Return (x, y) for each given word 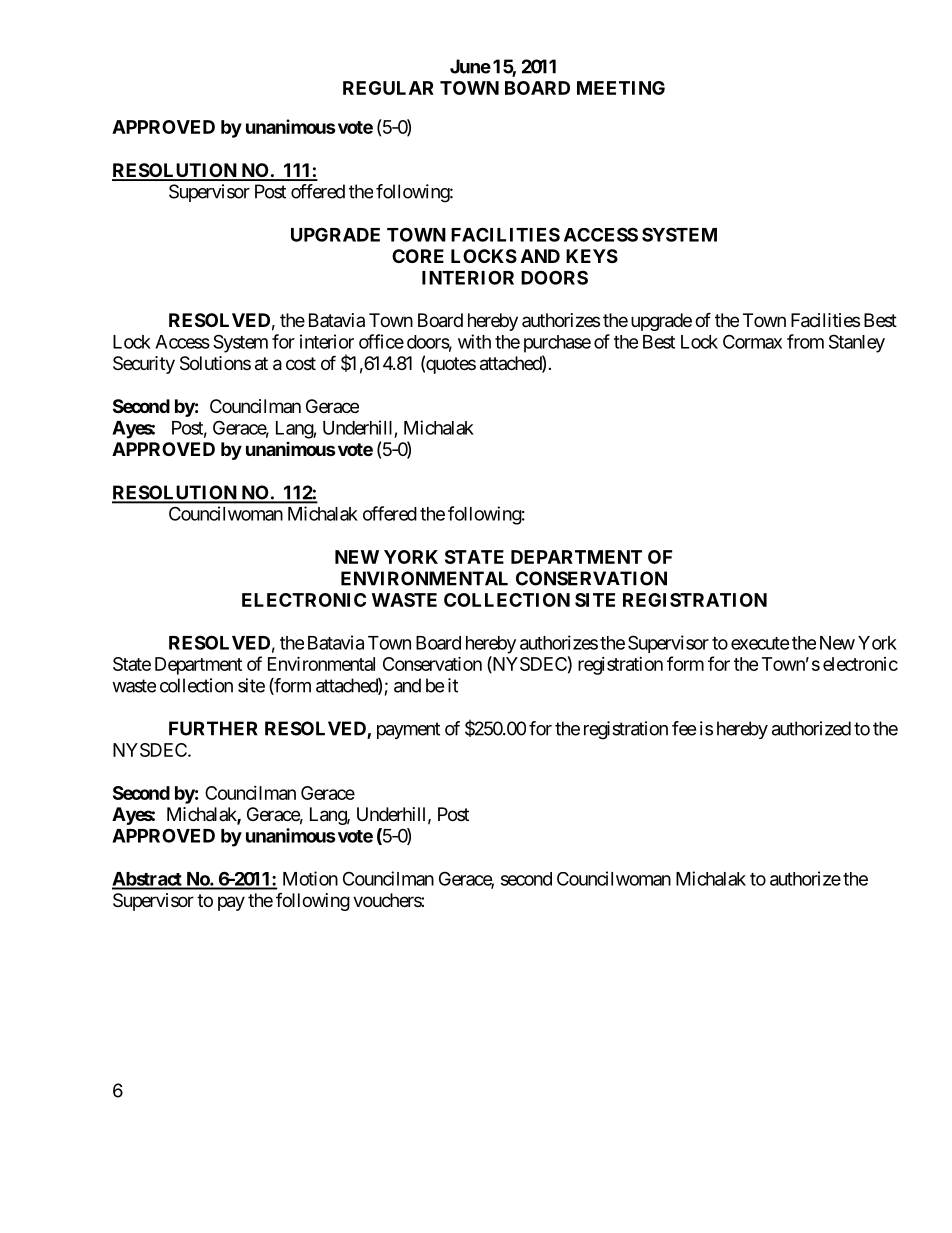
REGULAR (388, 88)
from (805, 341)
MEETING (621, 88)
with (474, 341)
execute (760, 643)
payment (408, 730)
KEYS (592, 256)
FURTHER (213, 728)
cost (301, 363)
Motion (310, 878)
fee (684, 728)
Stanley (857, 343)
